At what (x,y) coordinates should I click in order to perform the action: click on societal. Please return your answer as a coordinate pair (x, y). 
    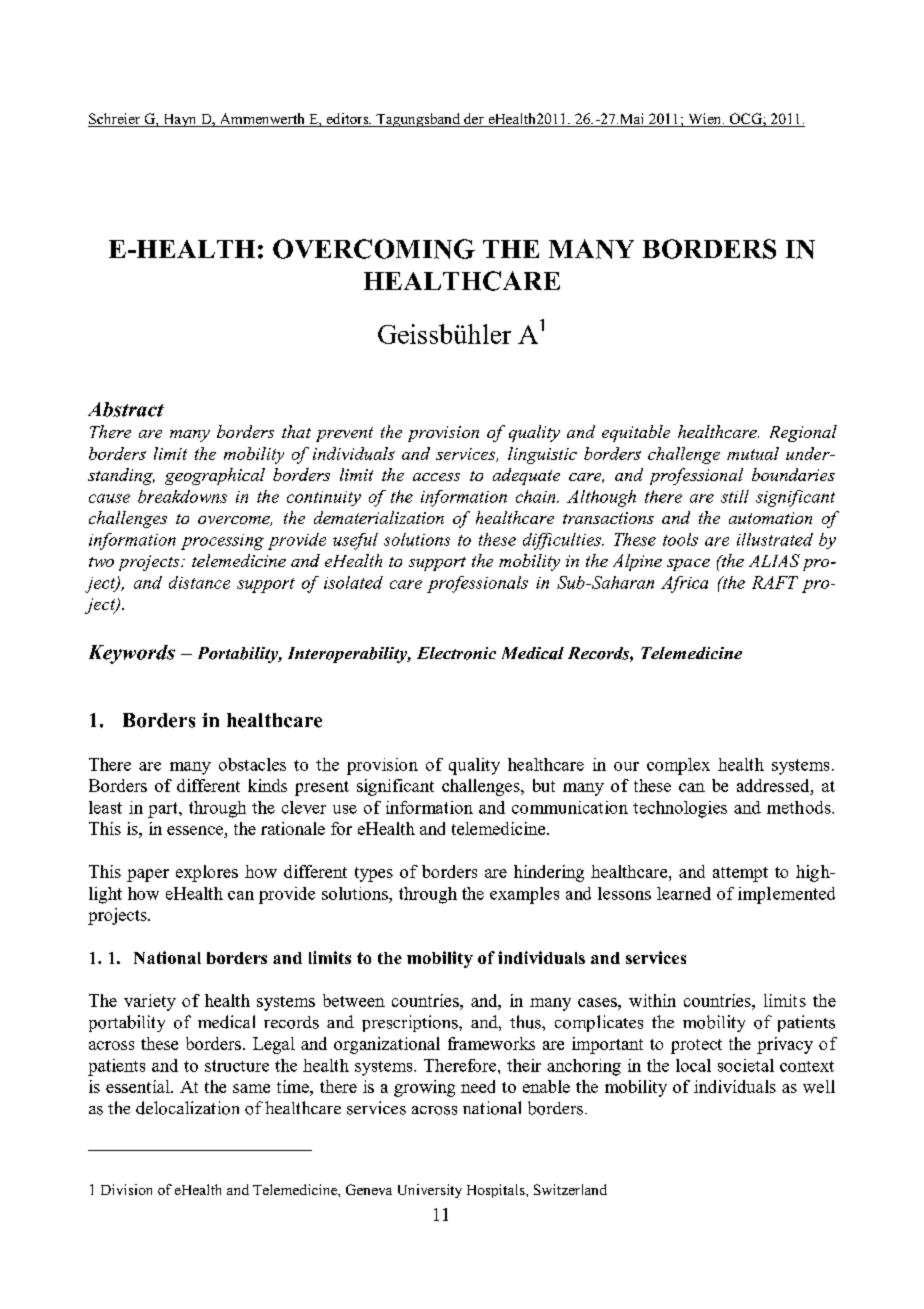
    Looking at the image, I should click on (746, 1065).
